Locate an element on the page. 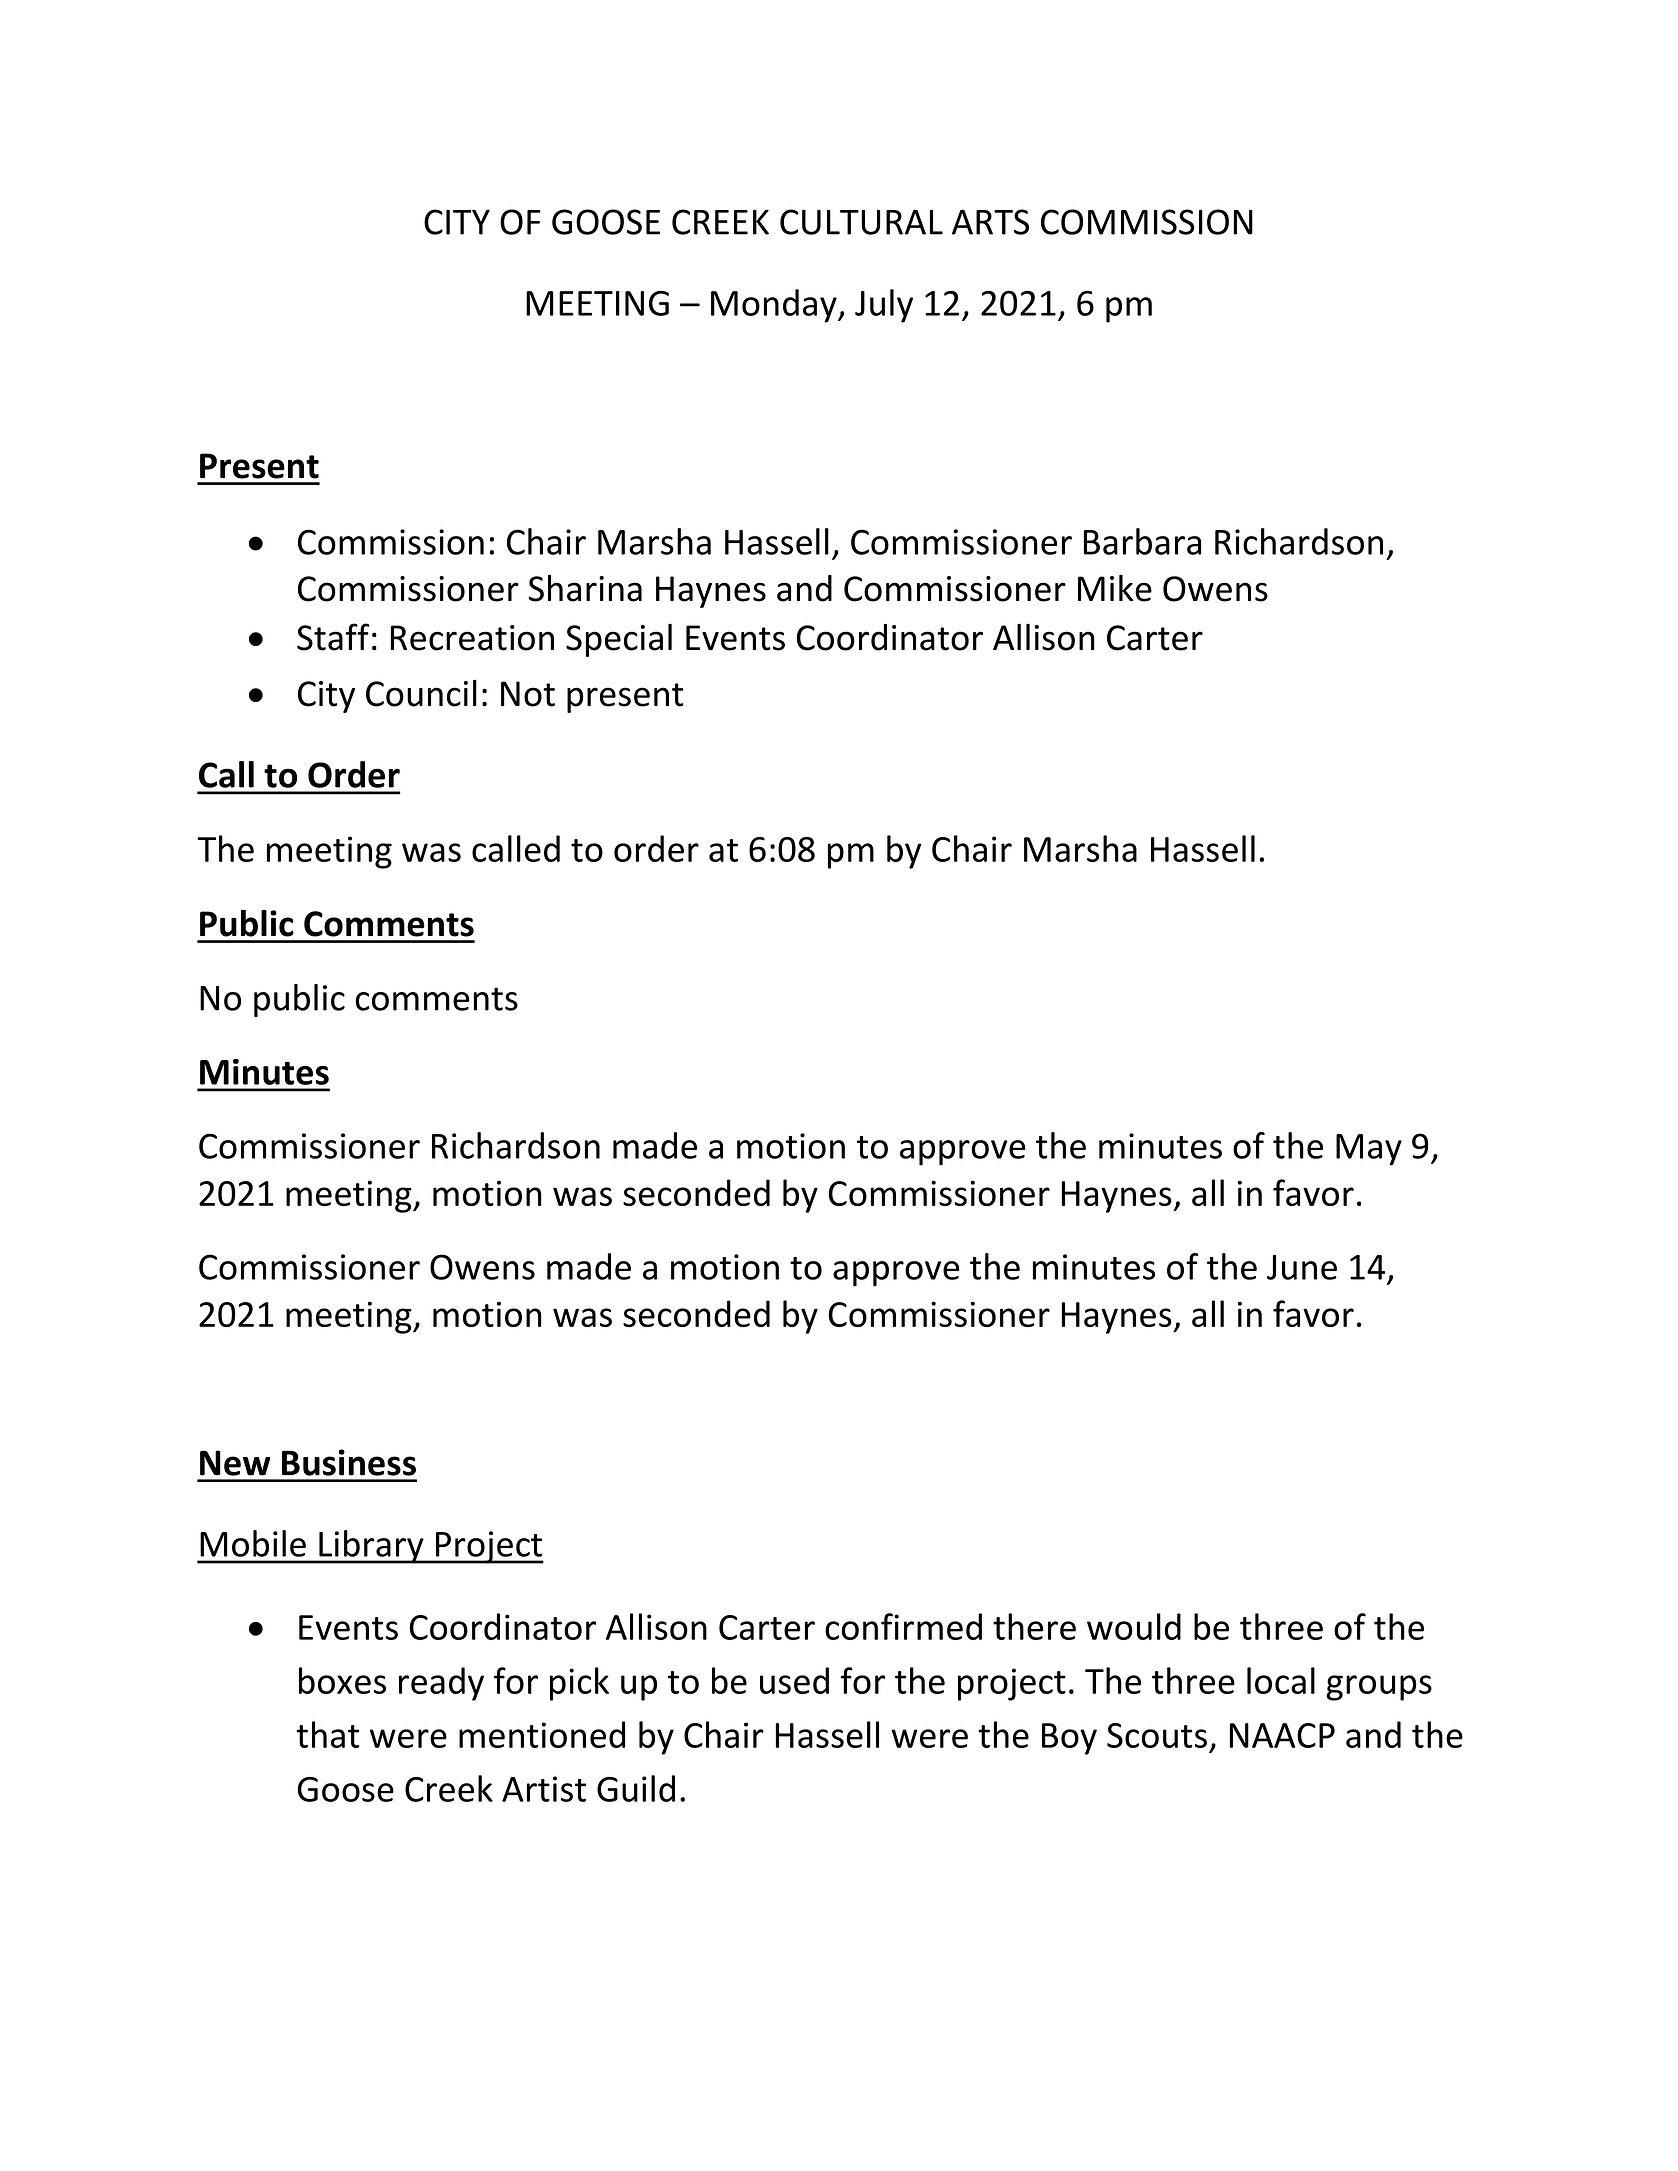 This document has width=1678, height=2171. Monday is located at coordinates (775, 306).
